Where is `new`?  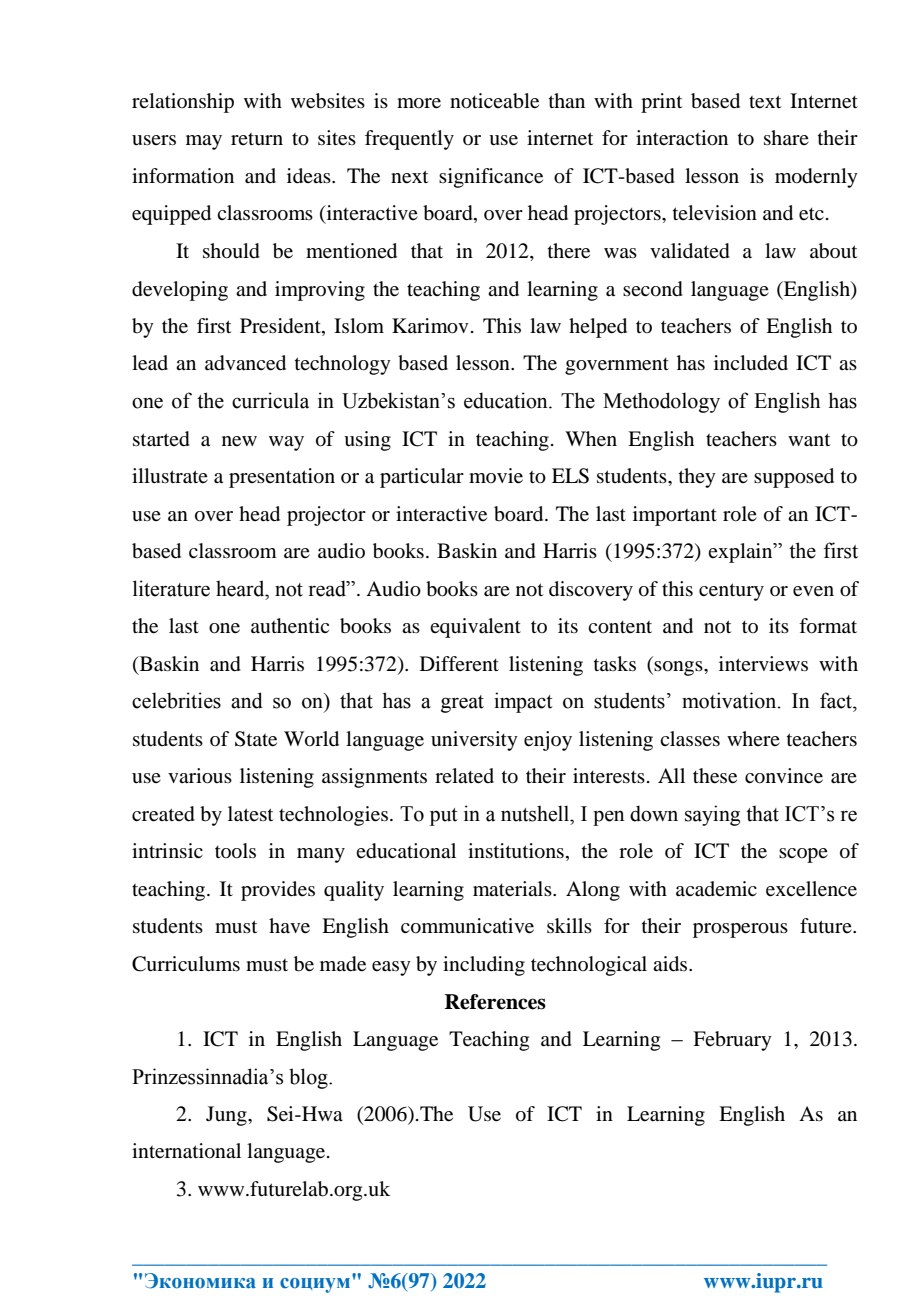
new is located at coordinates (239, 441).
